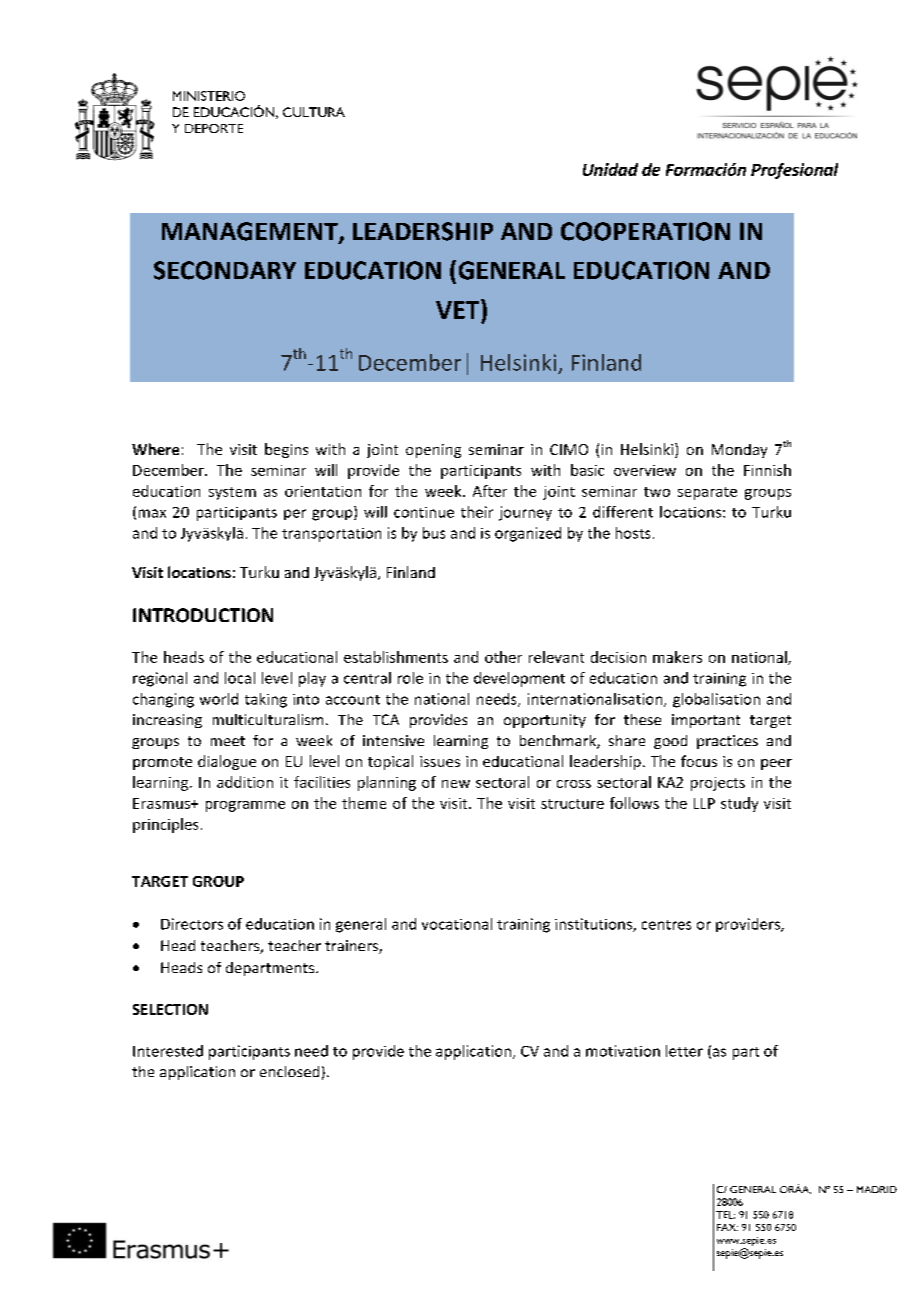 The height and width of the screenshot is (1308, 924). I want to click on FAX, so click(727, 1227).
